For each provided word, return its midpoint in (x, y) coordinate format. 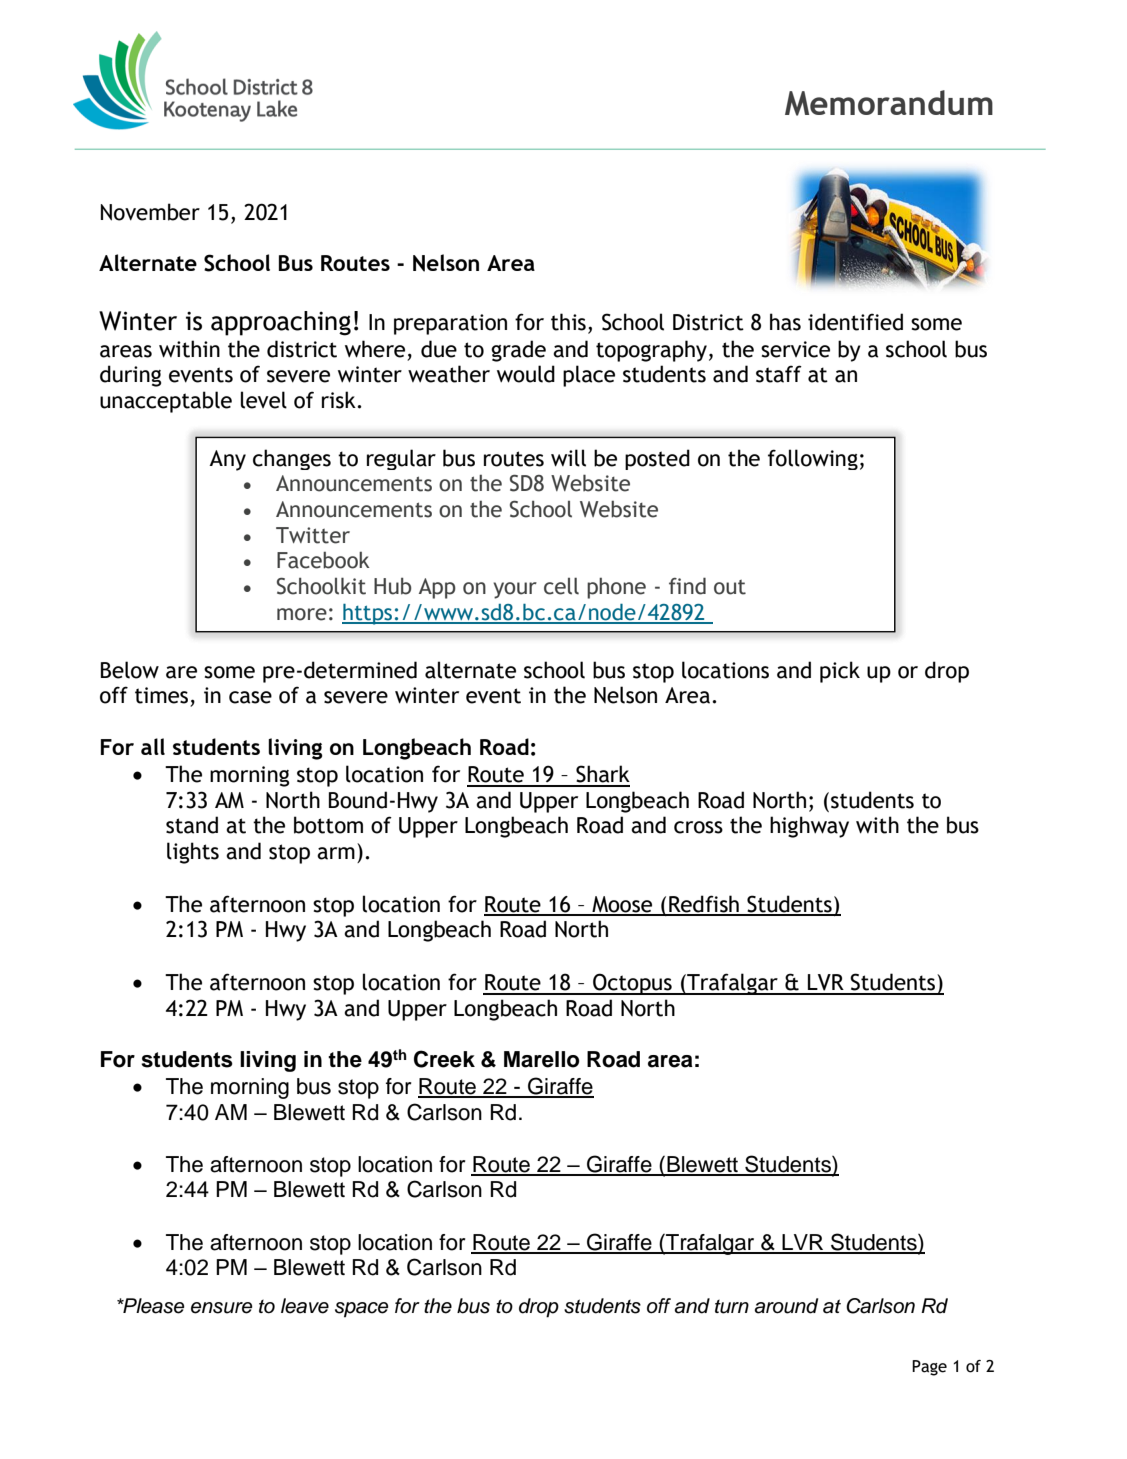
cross (698, 827)
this (568, 322)
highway (809, 827)
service (795, 349)
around (786, 1306)
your (515, 590)
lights (193, 853)
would (526, 374)
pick (840, 672)
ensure (222, 1308)
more (302, 614)
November (150, 212)
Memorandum (889, 103)
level (264, 400)
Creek (444, 1059)
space (362, 1310)
